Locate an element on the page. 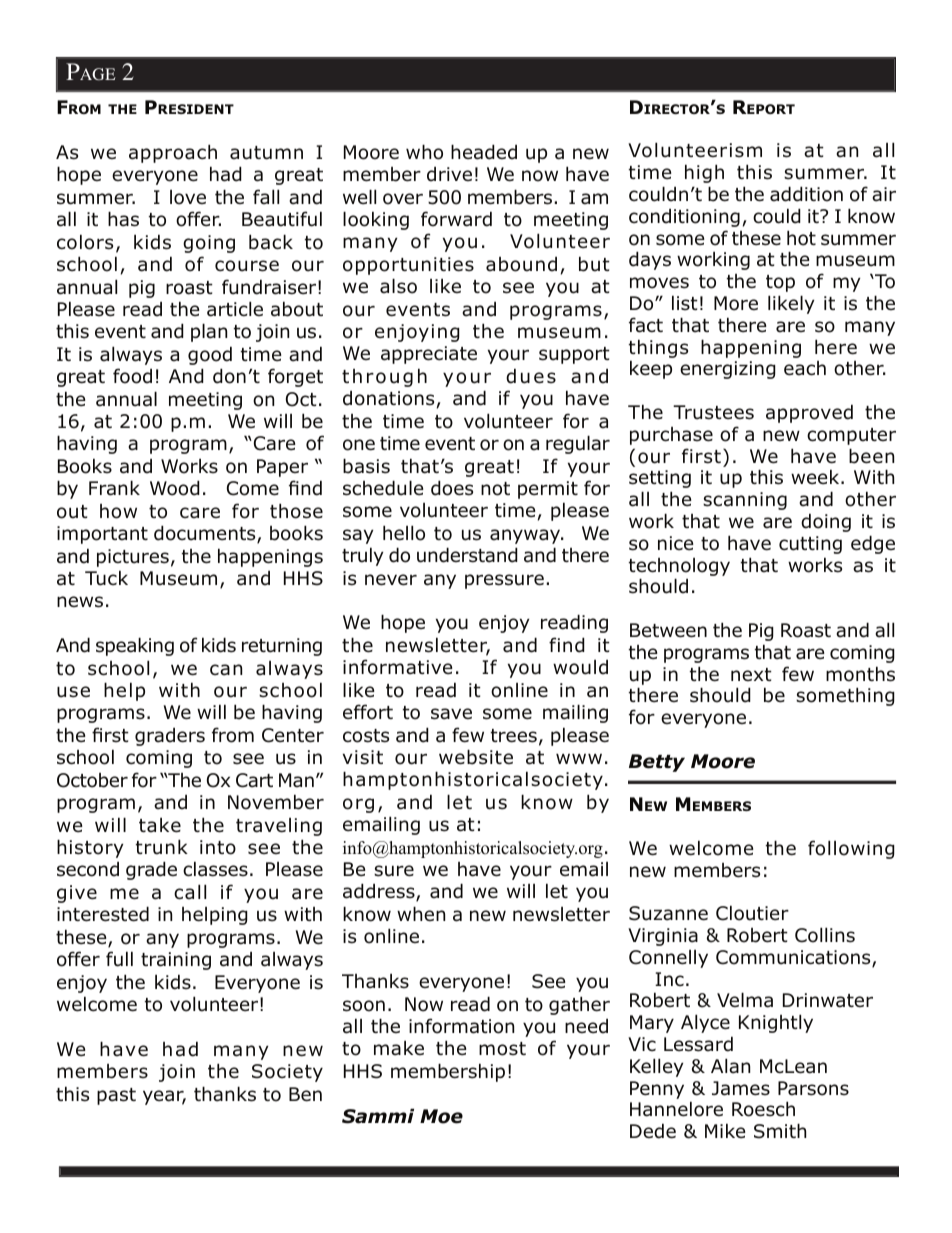  Moe is located at coordinates (441, 1116).
